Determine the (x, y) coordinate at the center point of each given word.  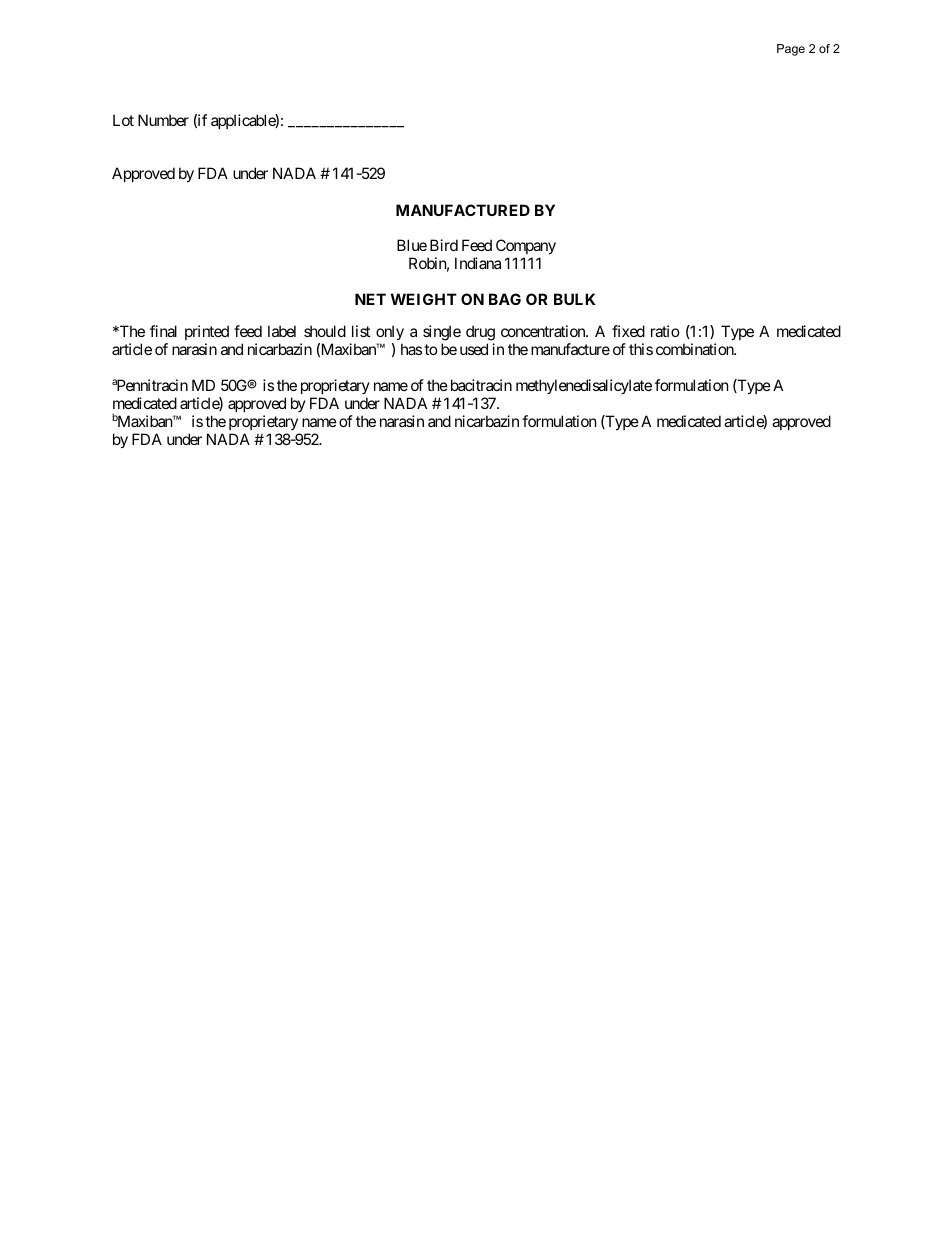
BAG (505, 299)
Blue (412, 245)
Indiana (478, 263)
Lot (123, 120)
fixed (628, 331)
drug (480, 333)
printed (207, 332)
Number (163, 120)
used (474, 349)
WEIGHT (424, 299)
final (163, 331)
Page (791, 50)
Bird (444, 245)
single (442, 333)
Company (526, 248)
